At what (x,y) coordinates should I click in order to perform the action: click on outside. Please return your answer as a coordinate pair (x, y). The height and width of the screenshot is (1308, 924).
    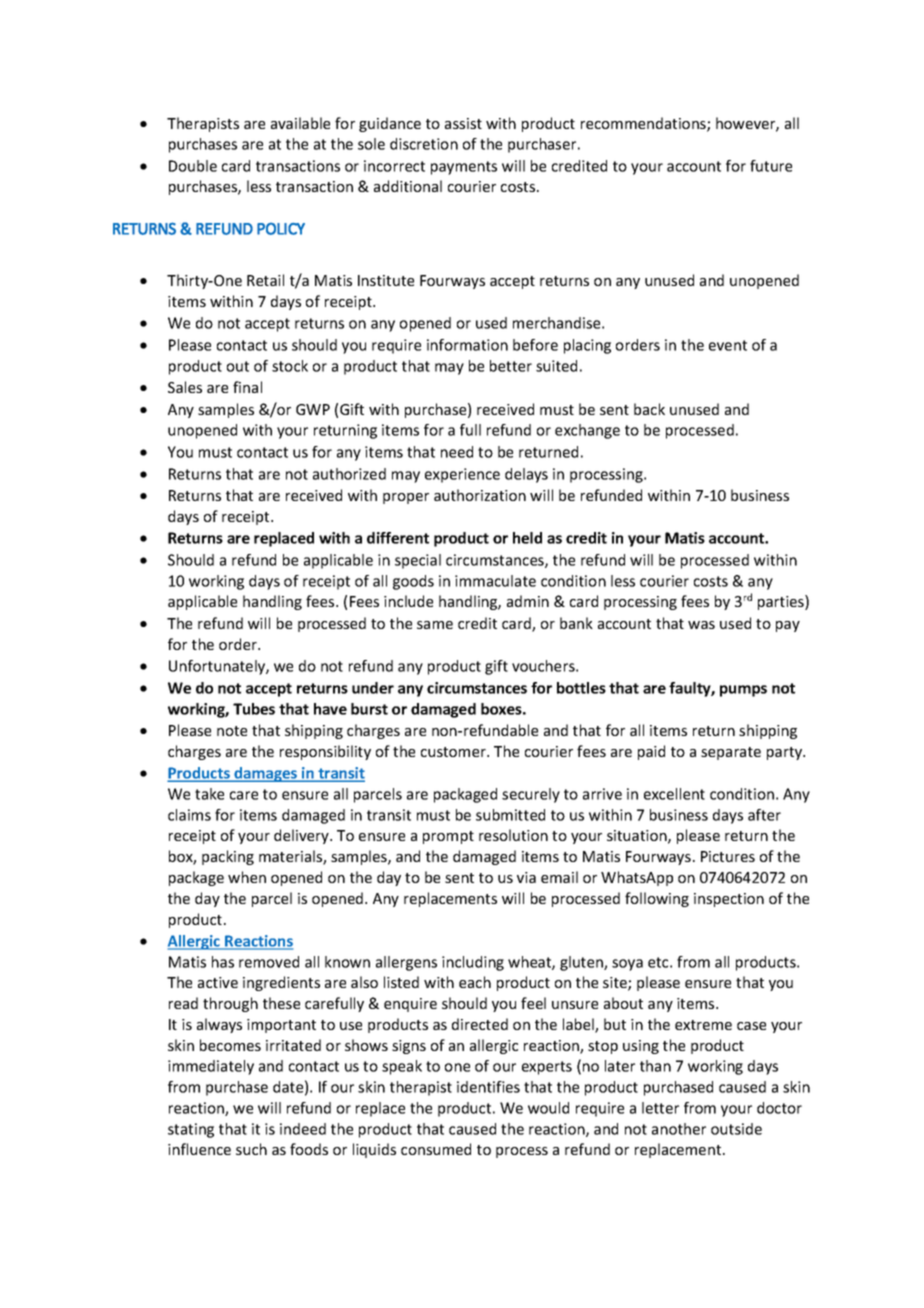
    Looking at the image, I should click on (736, 1129).
